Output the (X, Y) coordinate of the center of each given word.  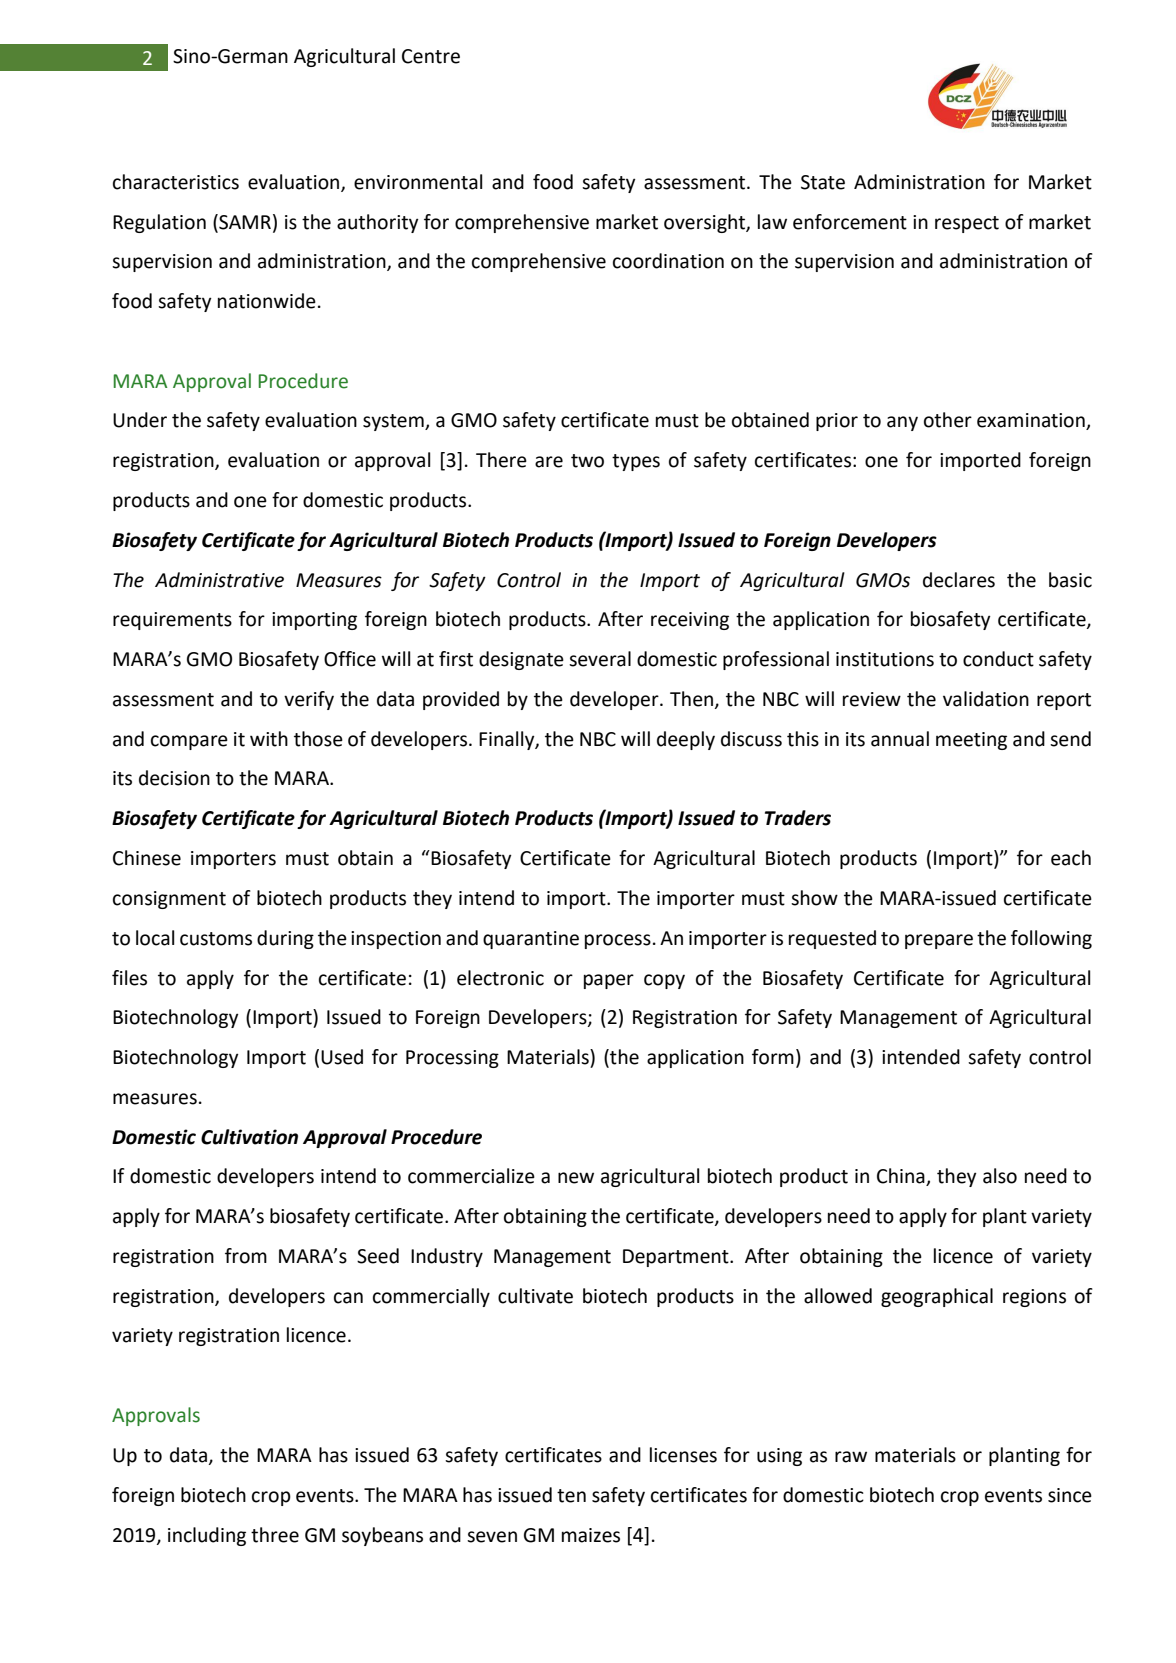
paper (609, 981)
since (1070, 1495)
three (275, 1535)
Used (342, 1057)
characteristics (176, 182)
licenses (683, 1455)
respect (967, 224)
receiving (690, 621)
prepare (939, 941)
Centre (431, 56)
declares (959, 580)
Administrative (219, 580)
